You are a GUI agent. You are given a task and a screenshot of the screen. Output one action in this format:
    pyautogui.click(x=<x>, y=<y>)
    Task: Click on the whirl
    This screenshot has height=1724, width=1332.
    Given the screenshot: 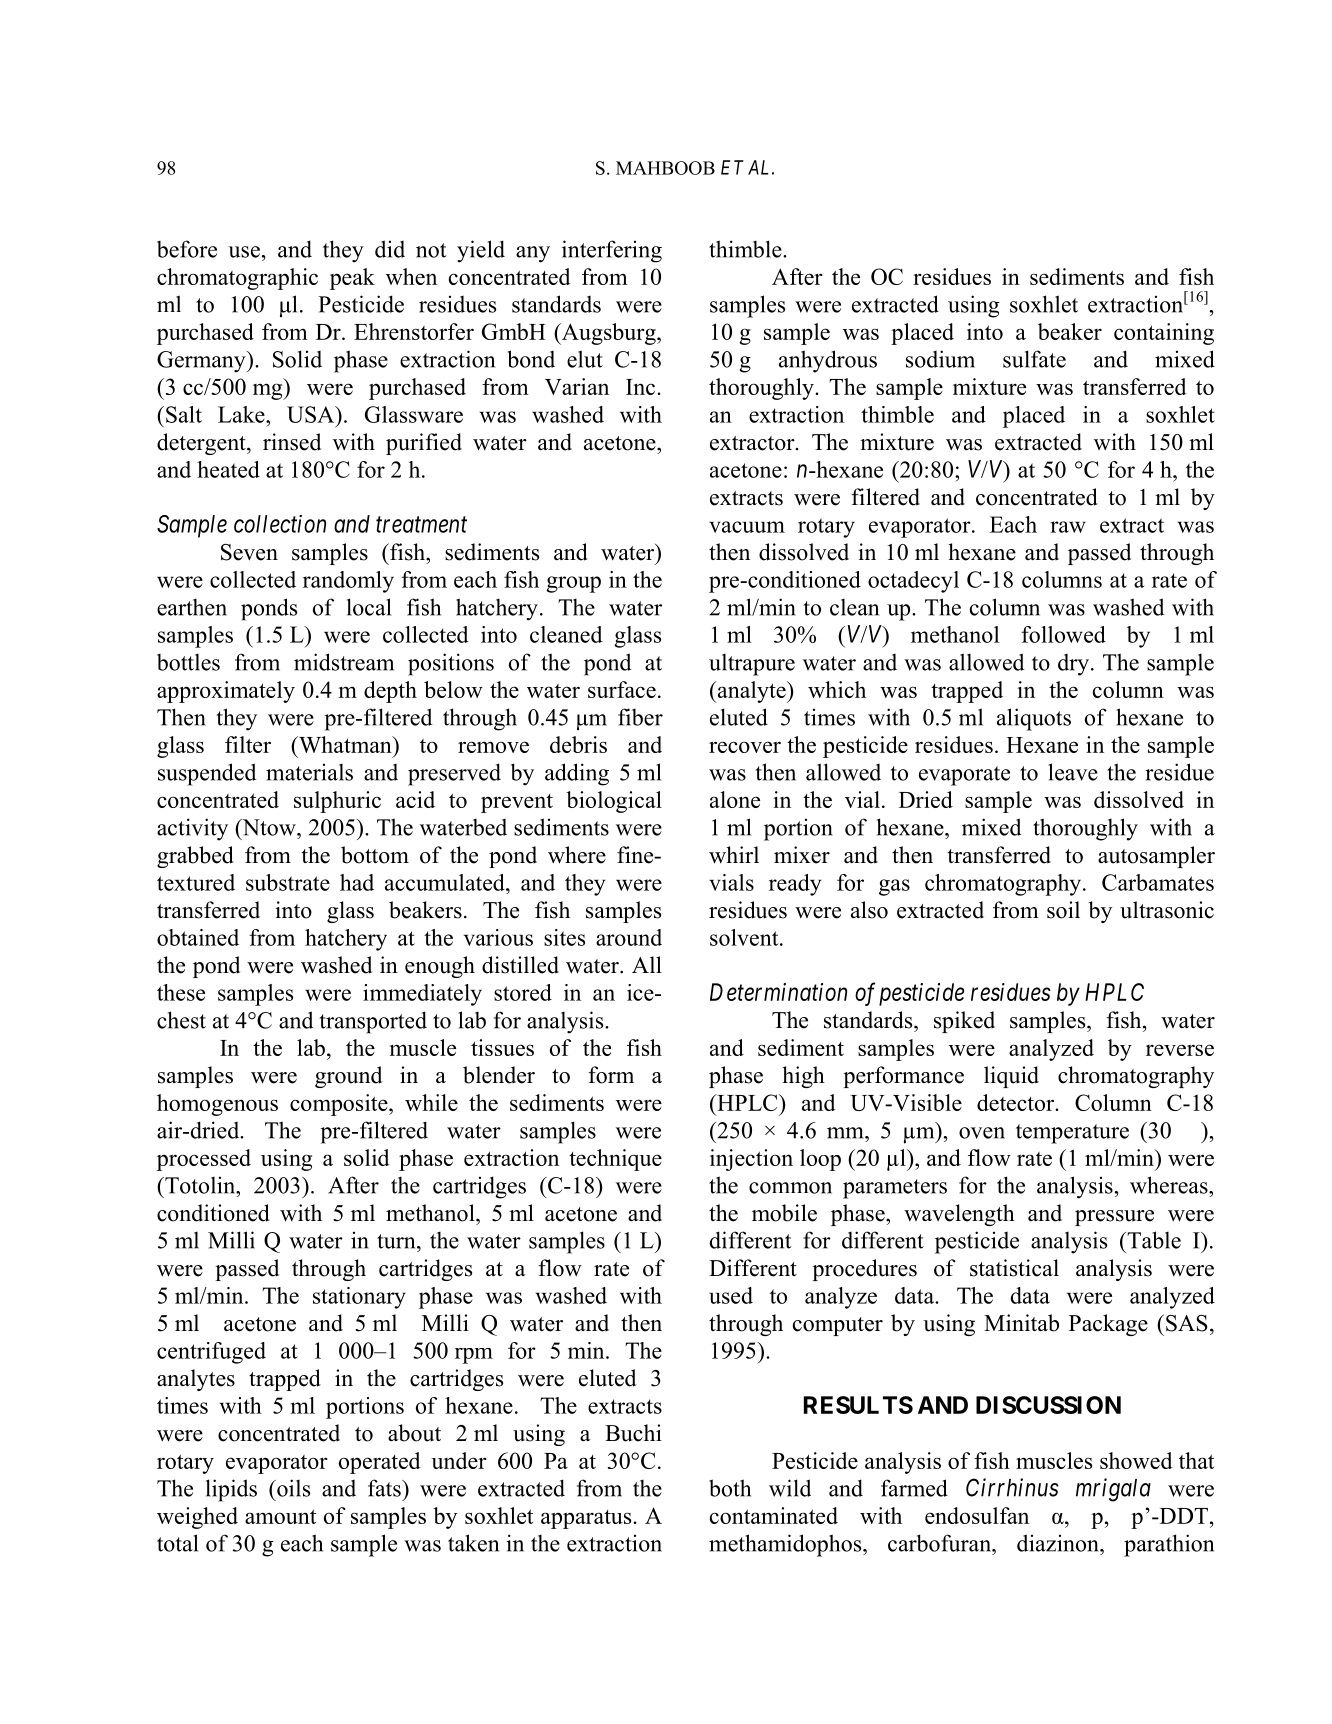 What is the action you would take?
    pyautogui.click(x=734, y=854)
